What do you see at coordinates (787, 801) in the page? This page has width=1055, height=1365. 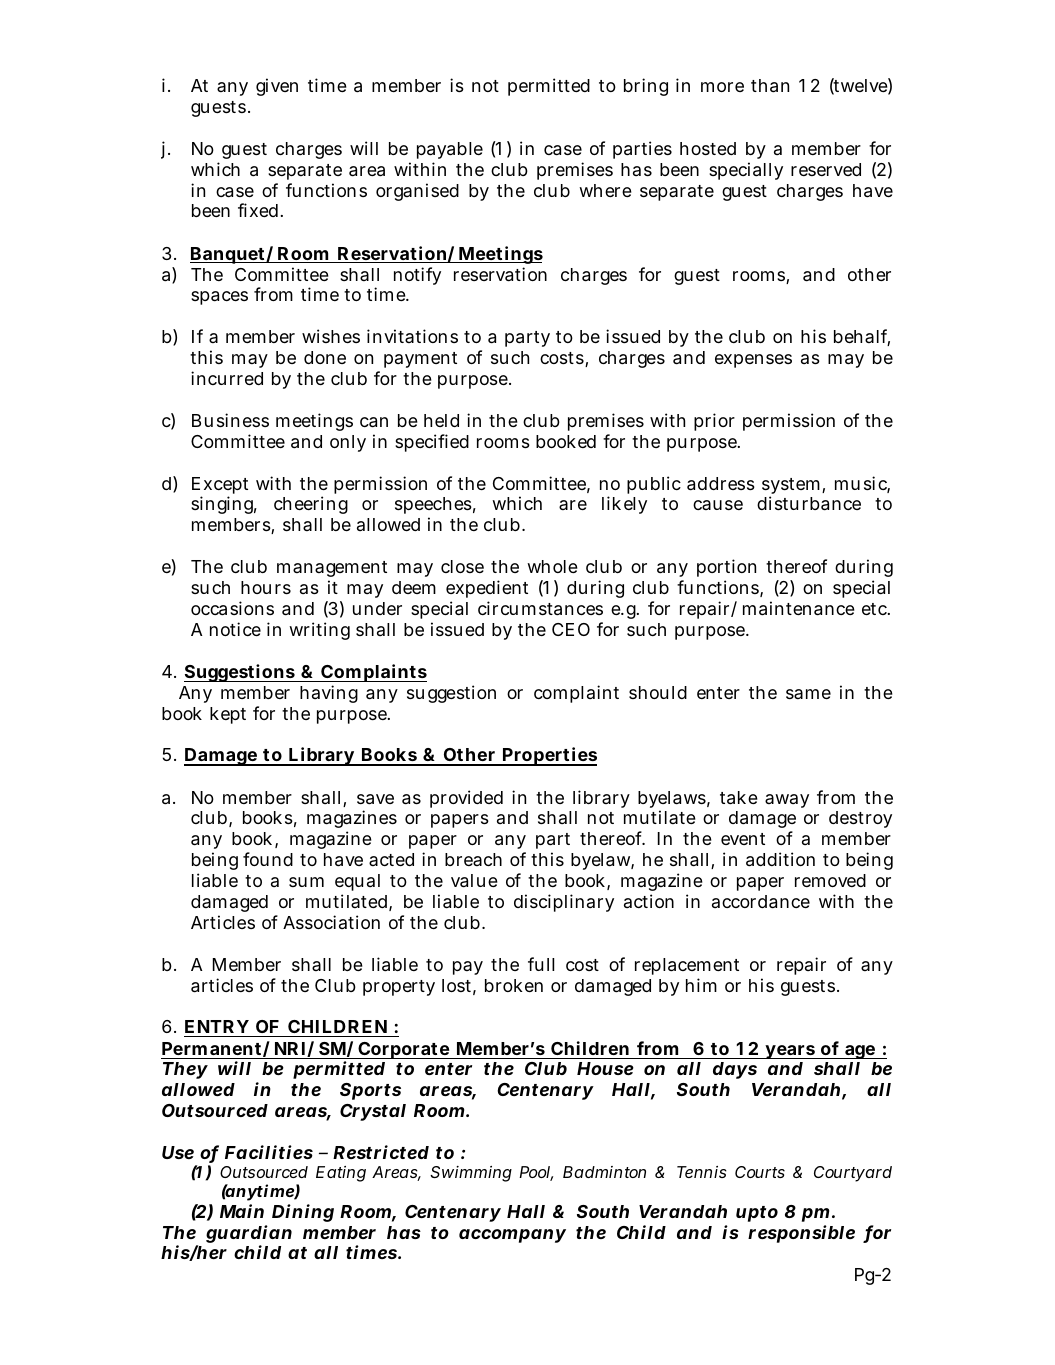 I see `away` at bounding box center [787, 801].
